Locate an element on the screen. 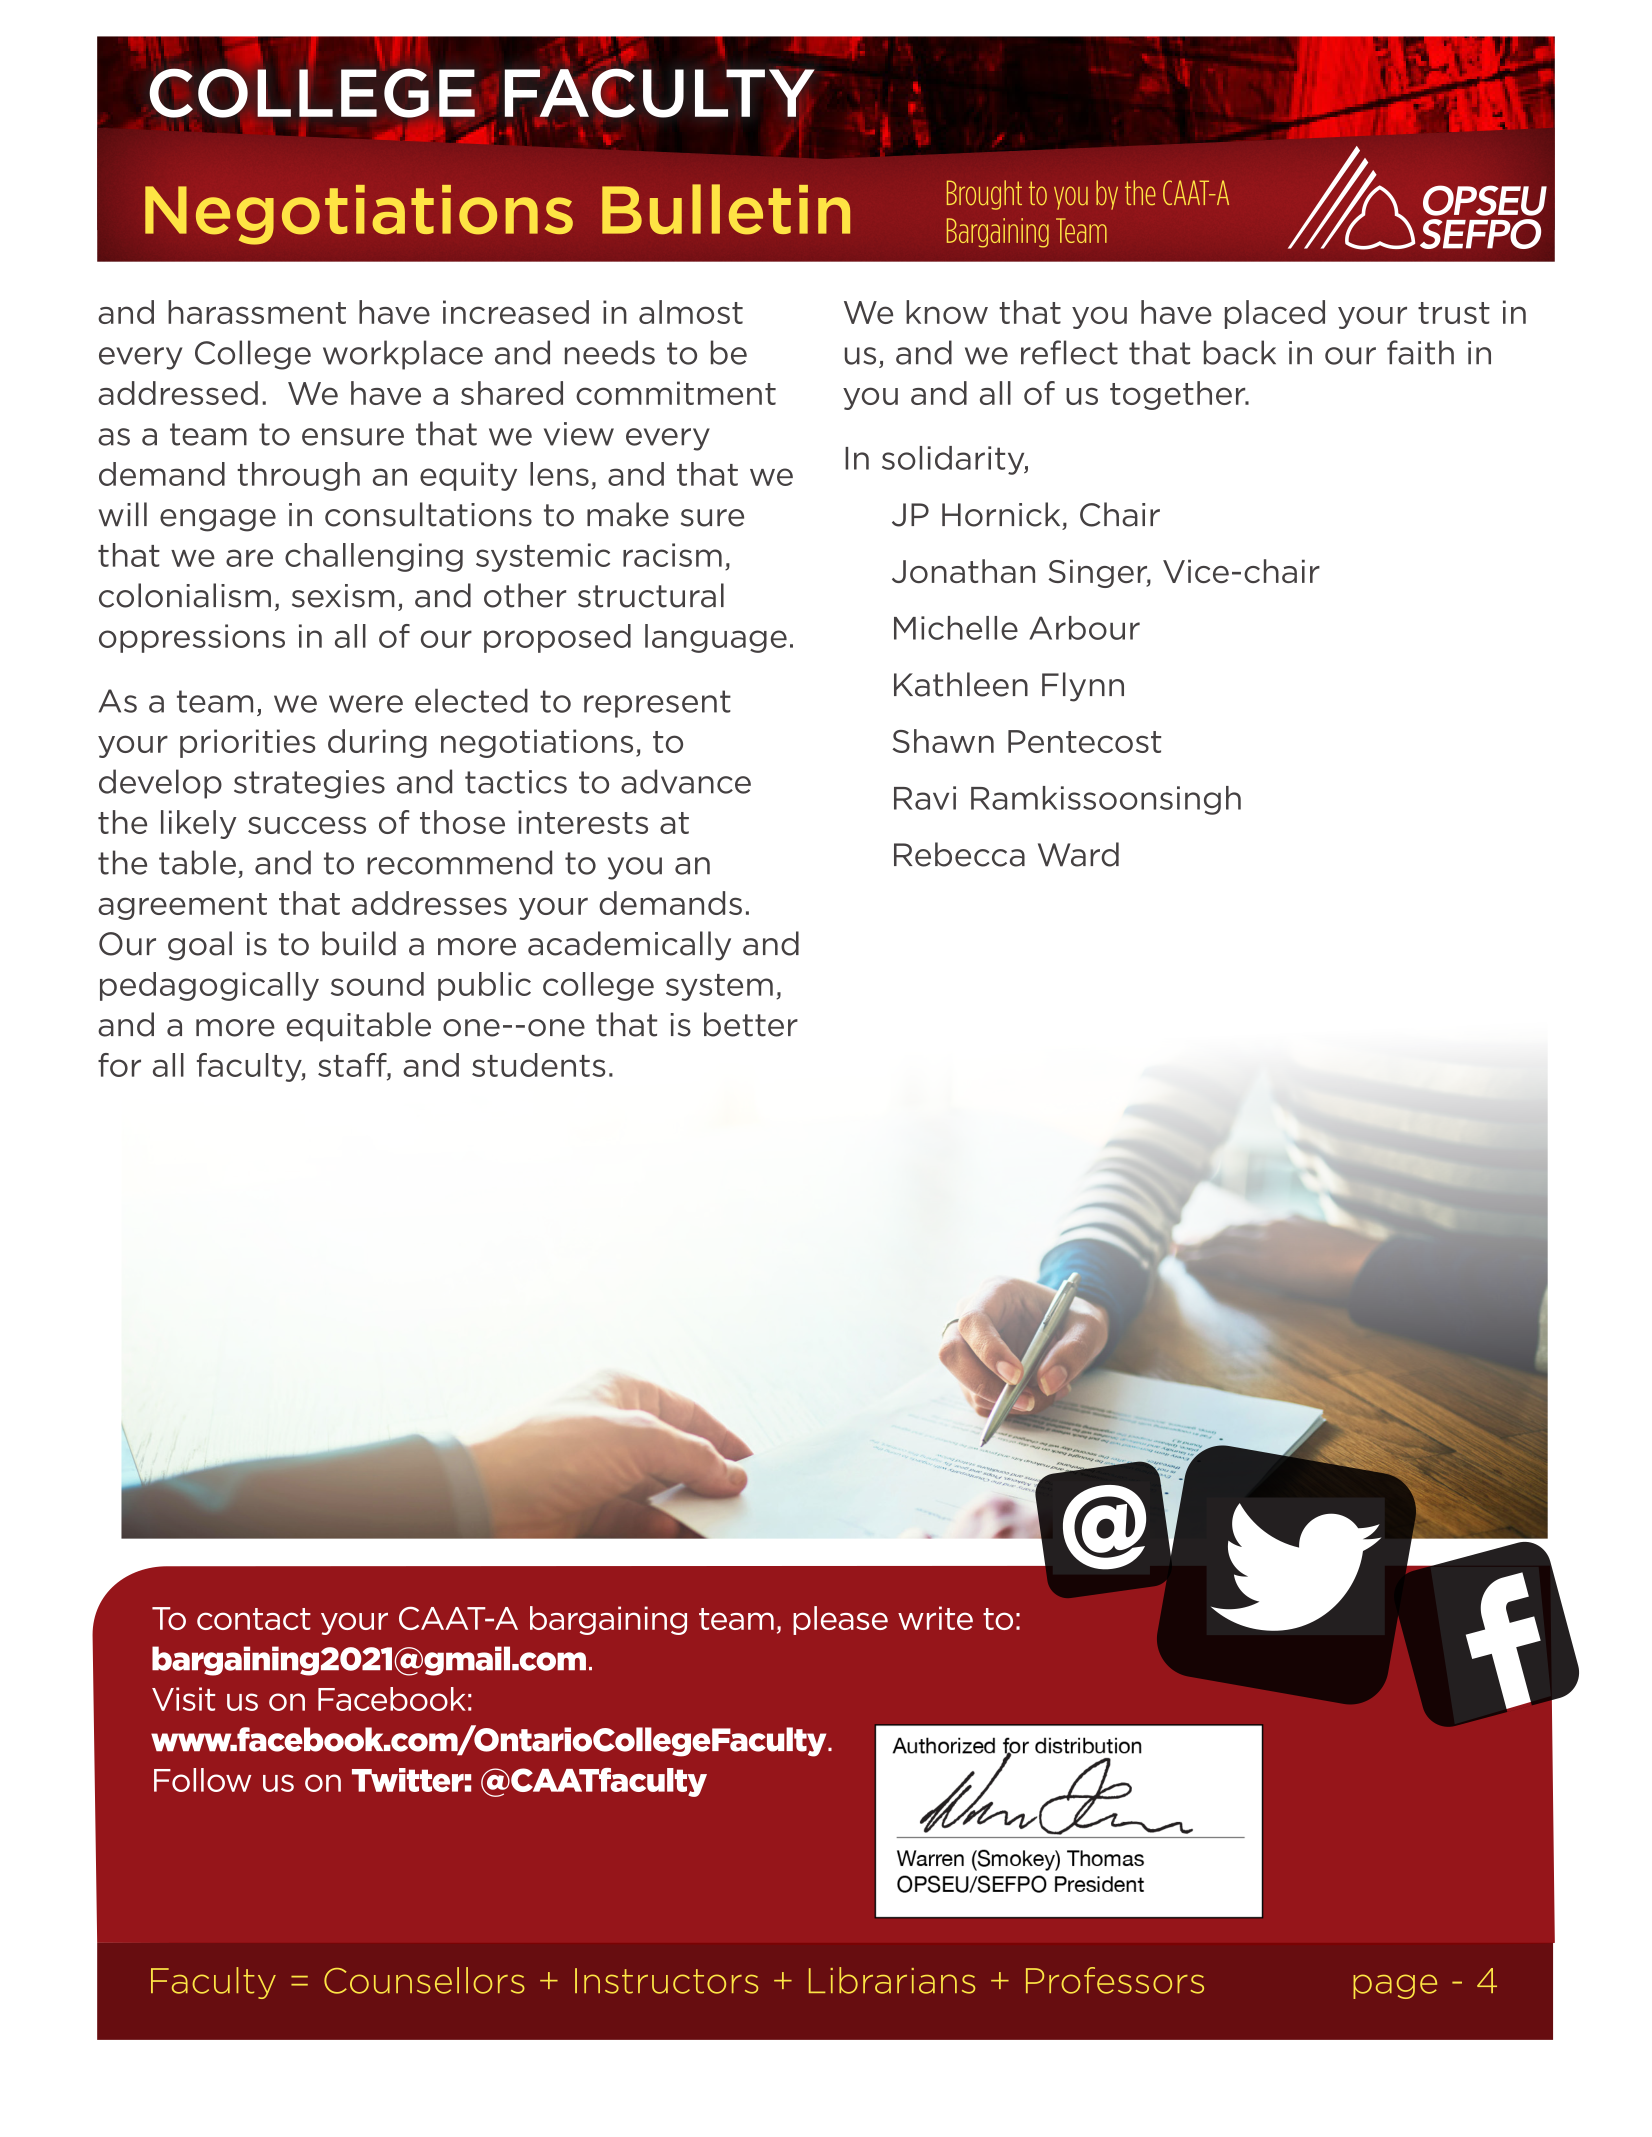  placed is located at coordinates (1275, 314).
